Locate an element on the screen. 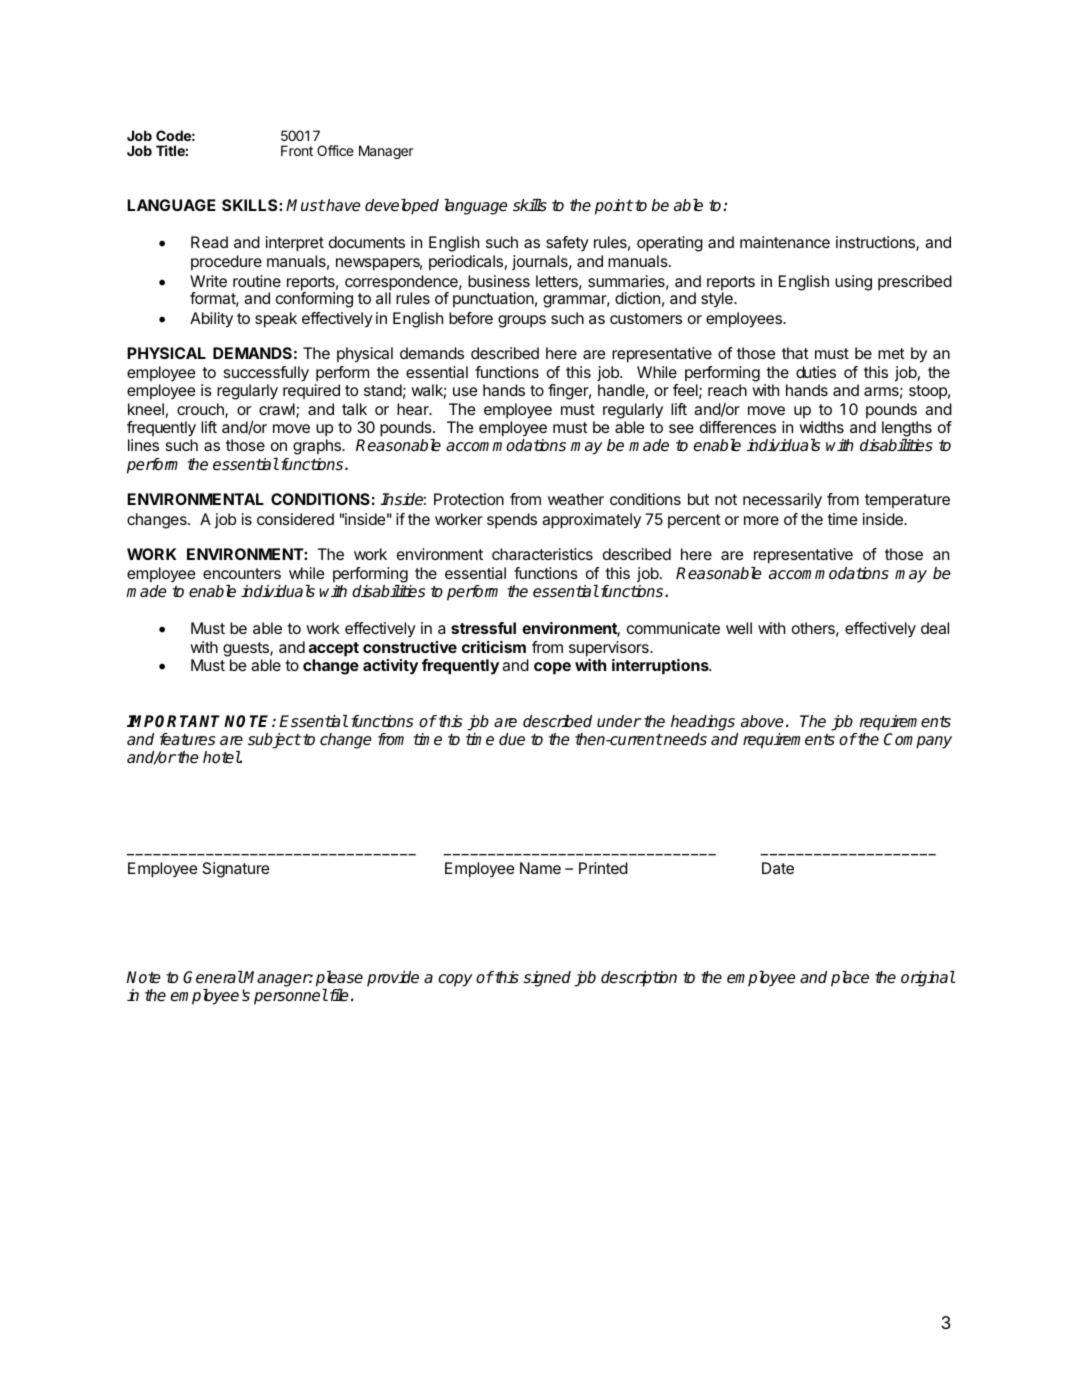  signed is located at coordinates (547, 979).
